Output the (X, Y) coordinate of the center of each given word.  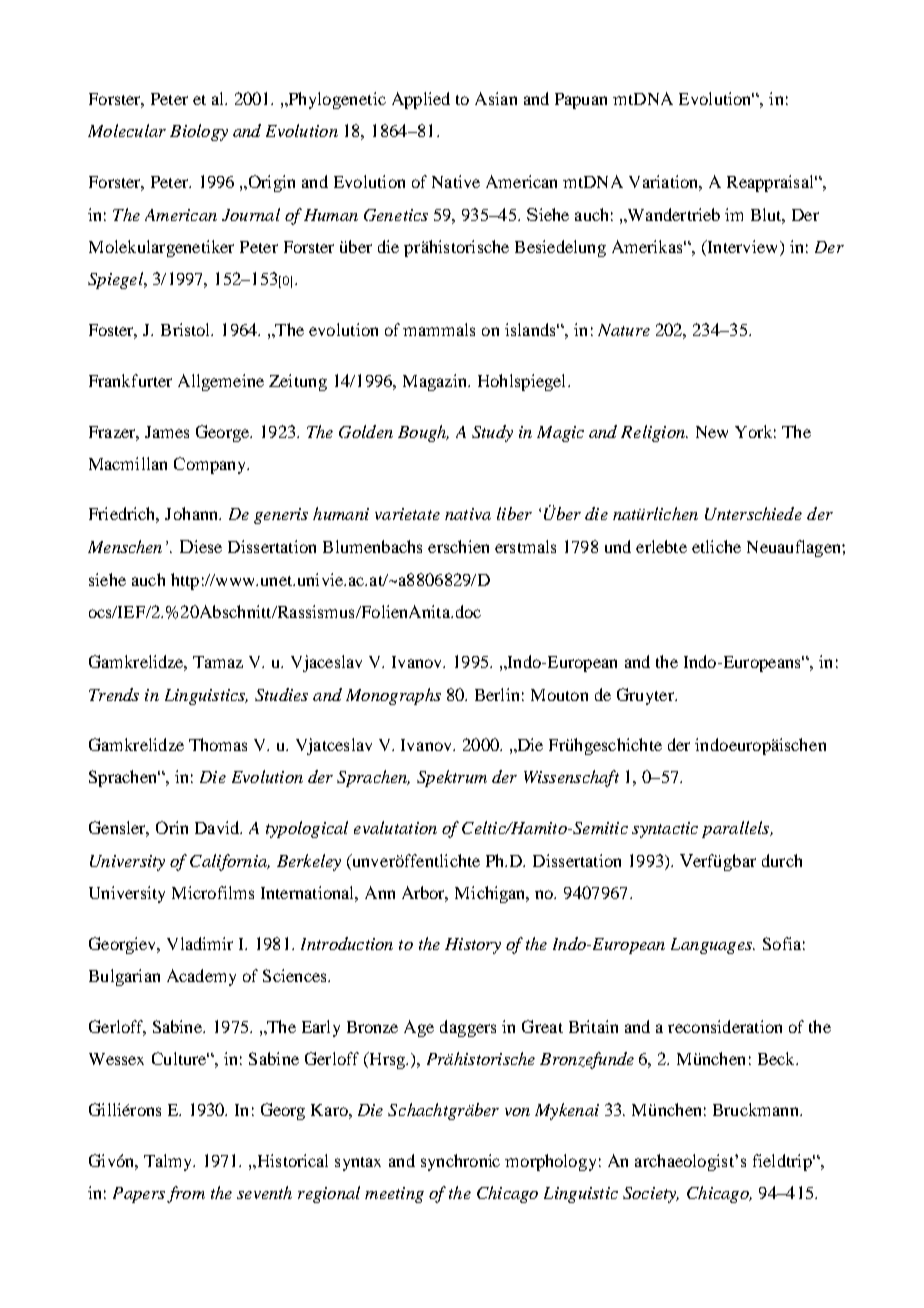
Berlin (497, 694)
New (712, 432)
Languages (713, 946)
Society (651, 1195)
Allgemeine (221, 382)
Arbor (425, 894)
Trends (114, 694)
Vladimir (200, 943)
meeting (394, 1195)
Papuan (581, 101)
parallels (737, 829)
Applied (421, 100)
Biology (199, 132)
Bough (423, 433)
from (186, 1194)
